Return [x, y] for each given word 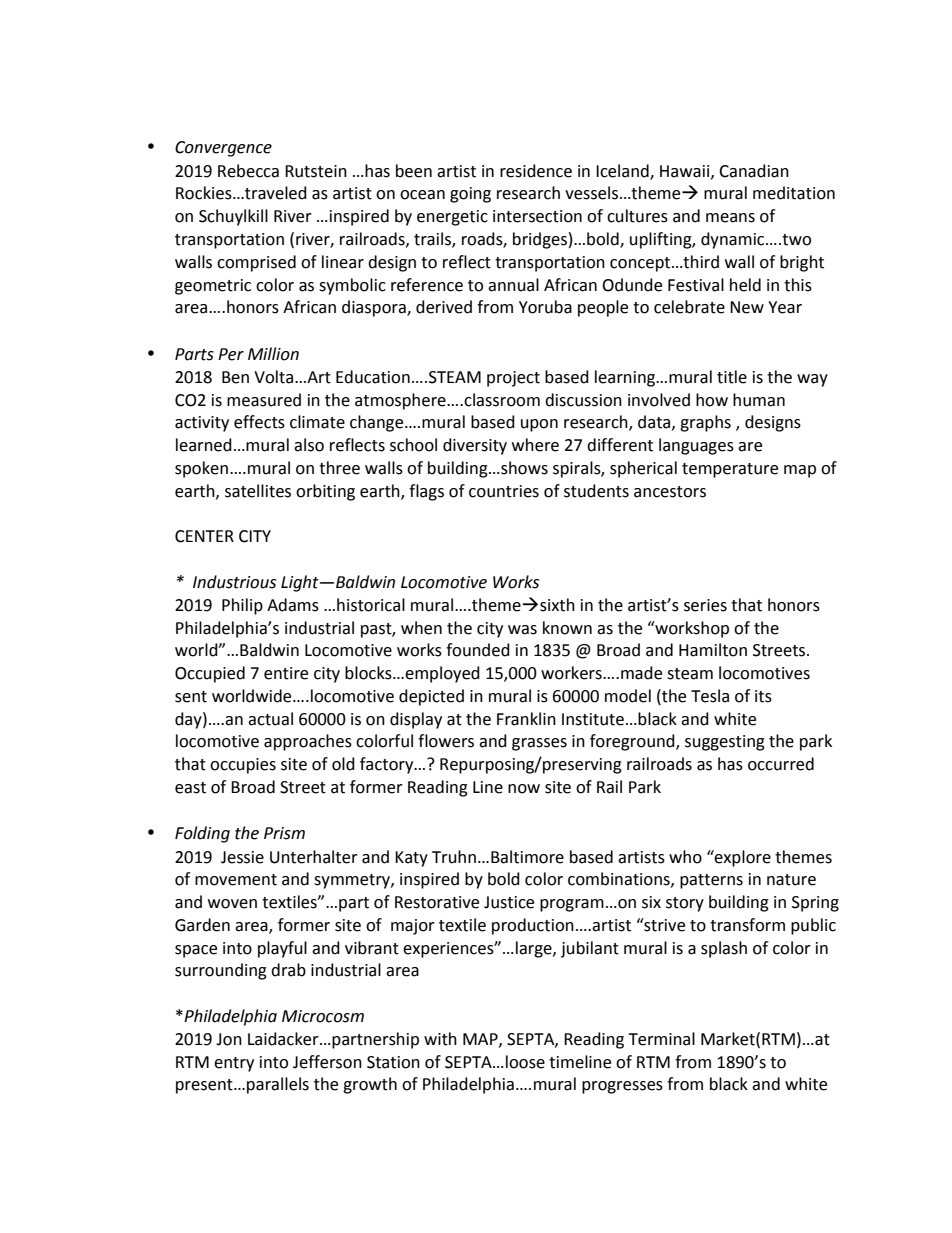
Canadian [754, 171]
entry [234, 1064]
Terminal [661, 1039]
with [440, 1039]
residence [536, 171]
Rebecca [248, 171]
